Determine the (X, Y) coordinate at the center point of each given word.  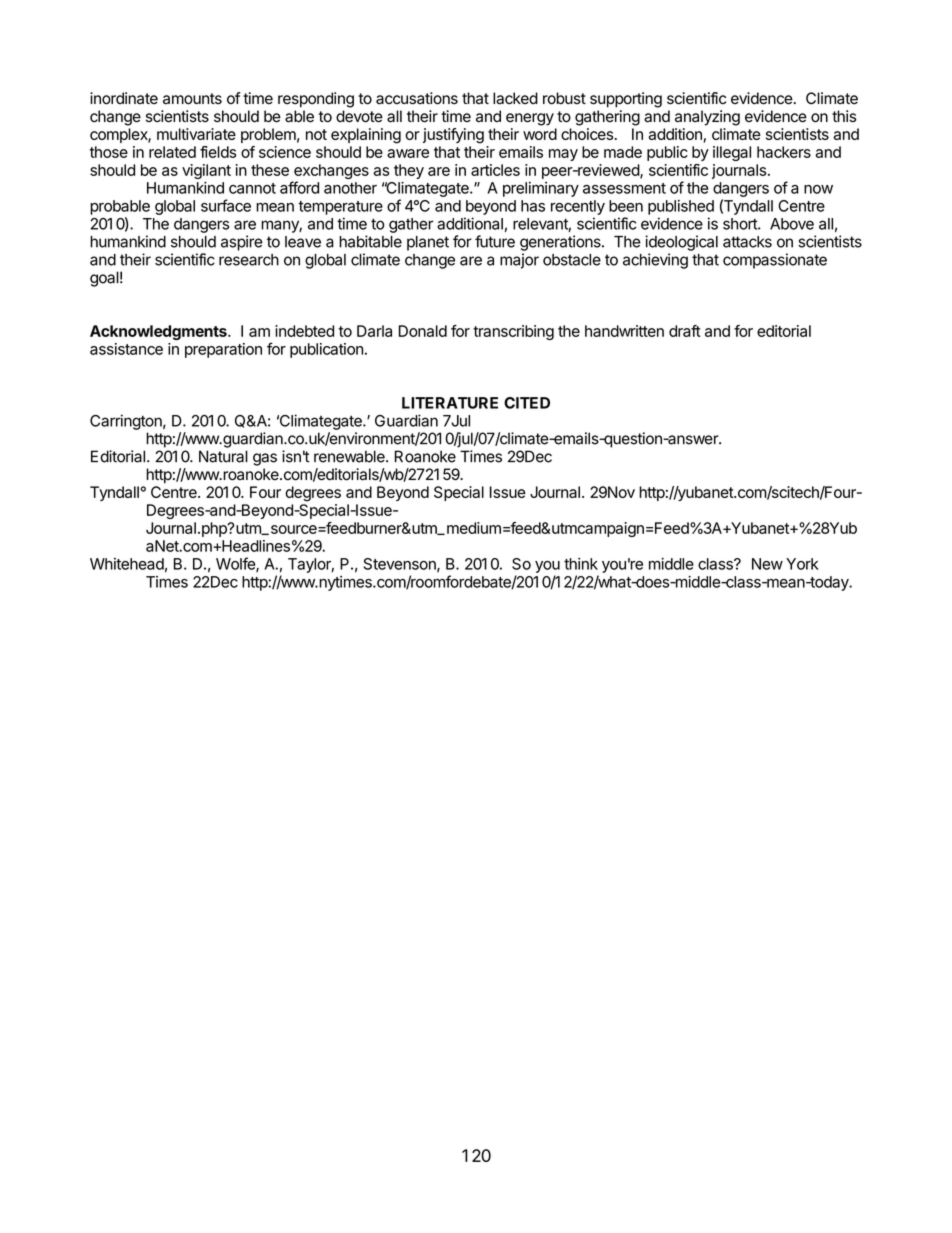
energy (530, 119)
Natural (223, 456)
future (495, 241)
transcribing (513, 332)
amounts (192, 99)
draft (685, 331)
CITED (527, 403)
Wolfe (236, 564)
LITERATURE (450, 403)
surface (226, 205)
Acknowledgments (159, 332)
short (741, 224)
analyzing (707, 118)
